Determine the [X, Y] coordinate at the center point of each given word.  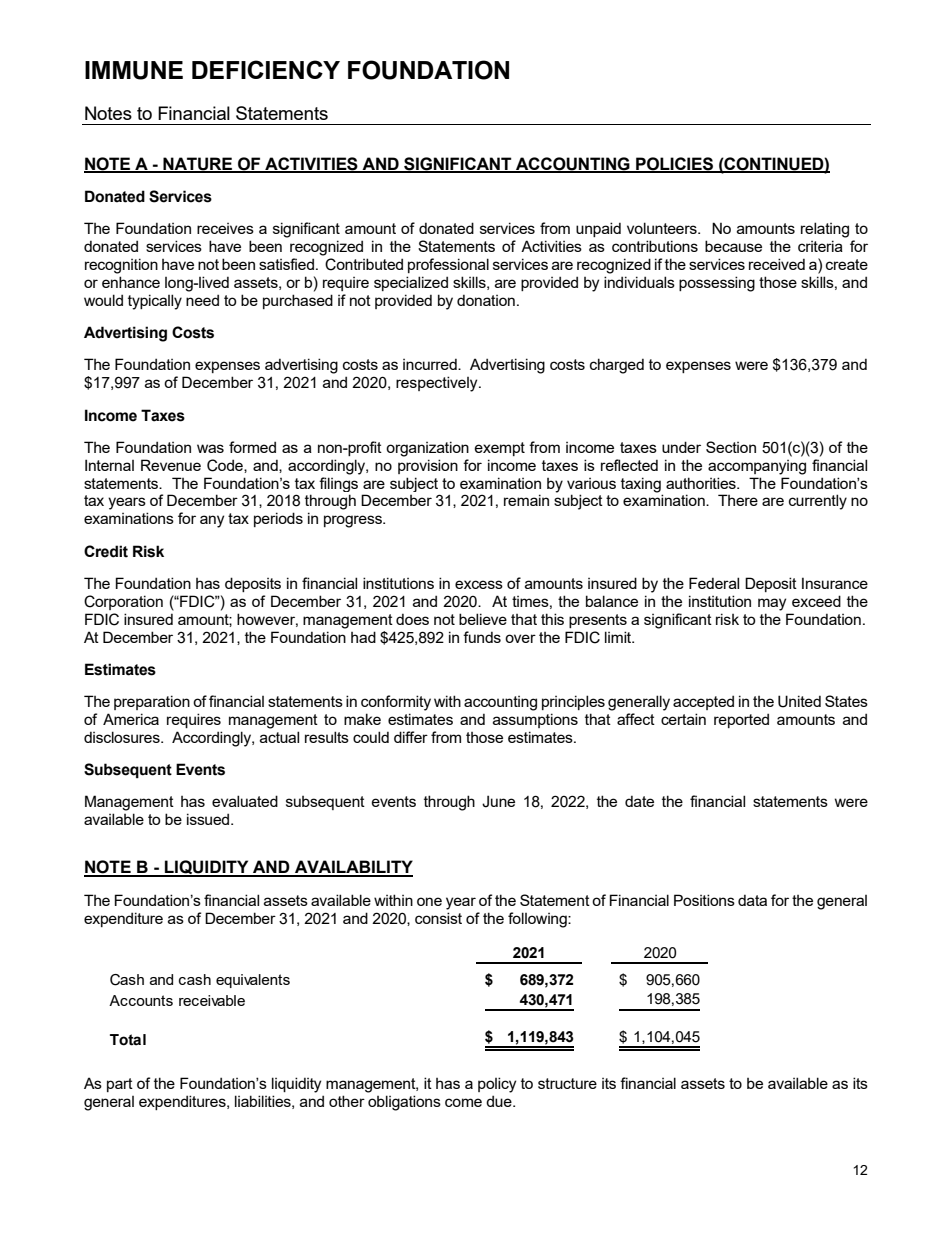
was [210, 448]
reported [741, 720]
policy [497, 1085]
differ [411, 737]
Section [731, 447]
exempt [500, 449]
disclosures [123, 737]
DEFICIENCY [266, 69]
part [120, 1085]
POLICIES [675, 164]
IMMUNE [134, 70]
